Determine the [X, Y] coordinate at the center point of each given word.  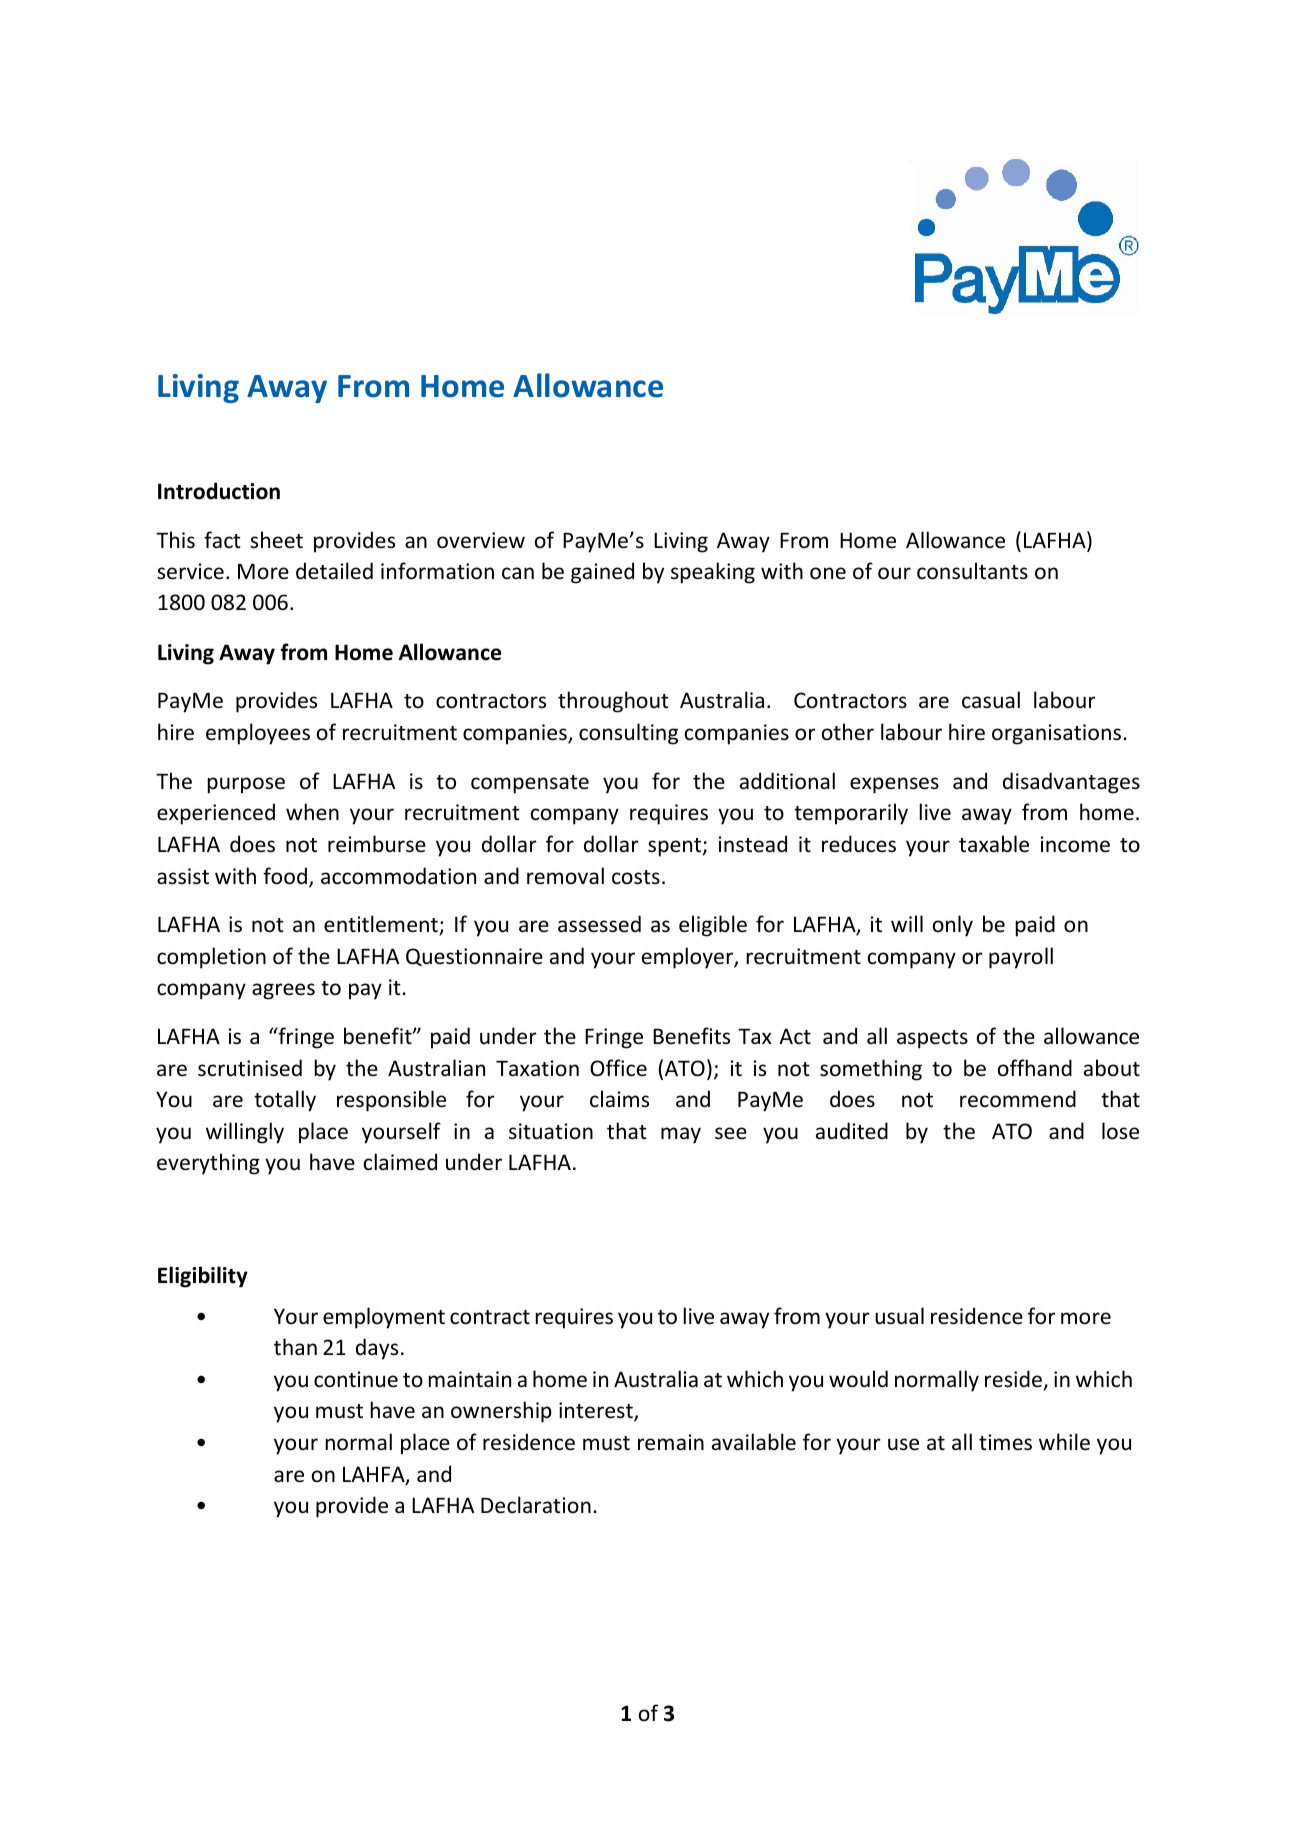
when [312, 811]
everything [208, 1164]
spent [676, 847]
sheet [276, 539]
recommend [1018, 1099]
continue [356, 1379]
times [1005, 1442]
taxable [994, 844]
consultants [972, 571]
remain [671, 1442]
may [681, 1135]
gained [602, 573]
